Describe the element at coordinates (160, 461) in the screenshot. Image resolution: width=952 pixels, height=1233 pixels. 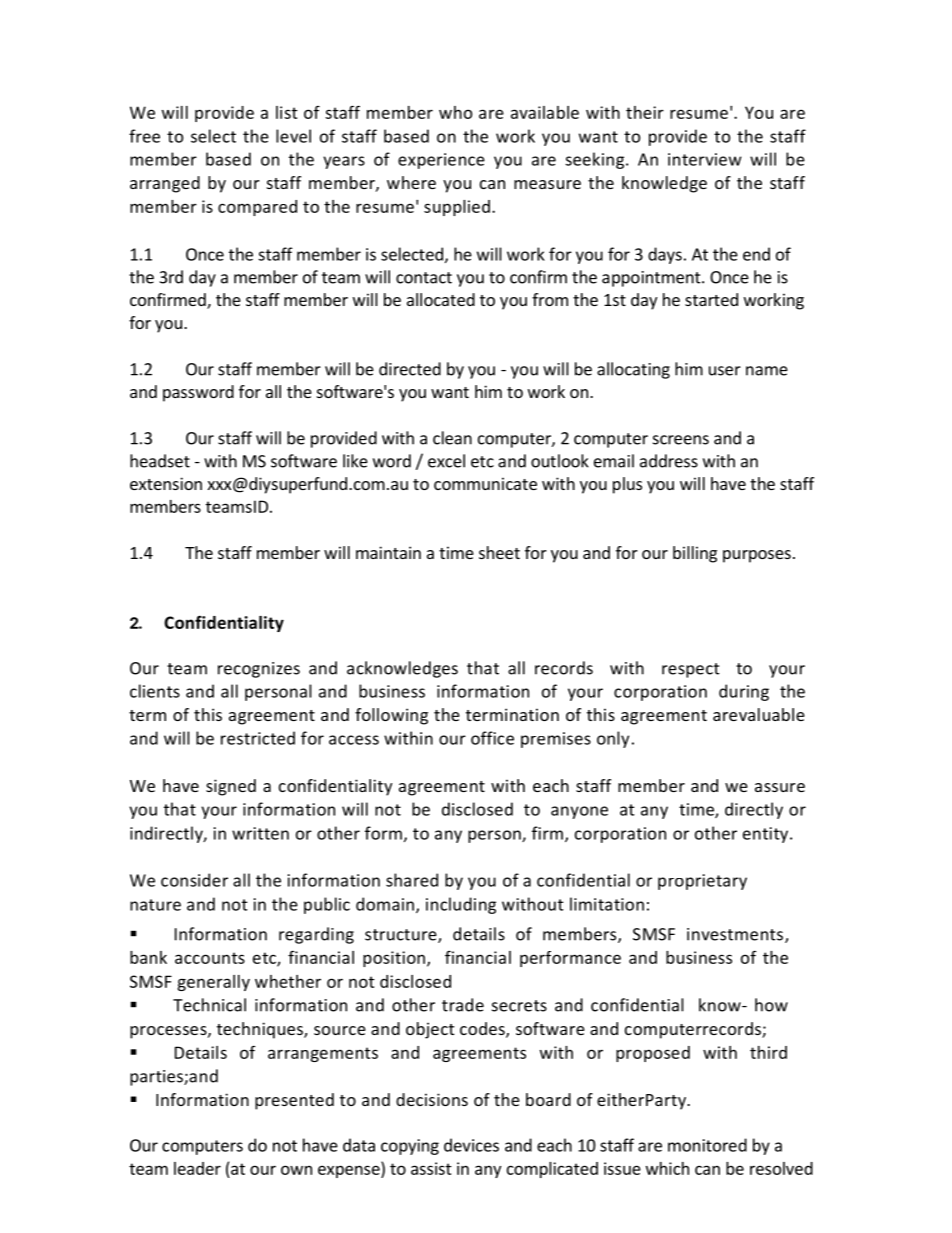
I see `headset` at that location.
